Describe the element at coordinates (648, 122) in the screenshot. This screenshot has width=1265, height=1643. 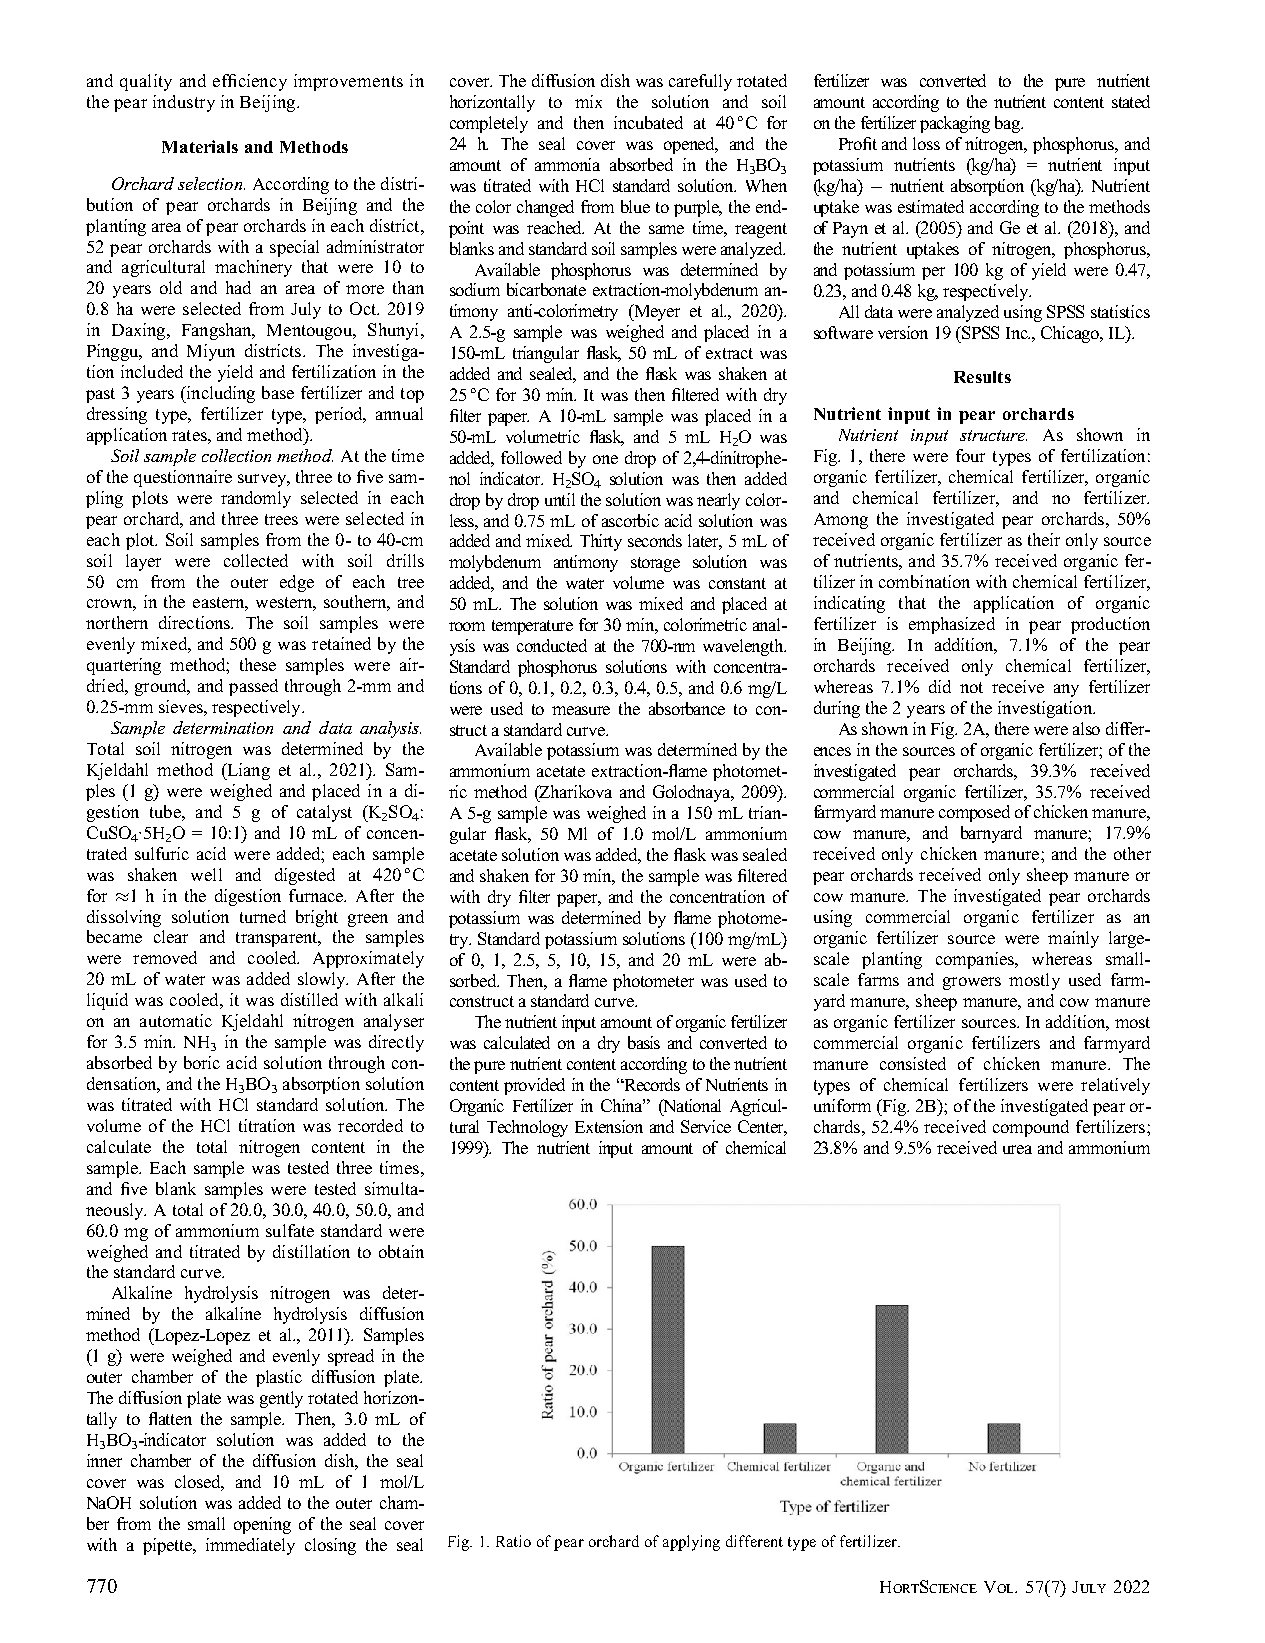
I see `incubated` at that location.
